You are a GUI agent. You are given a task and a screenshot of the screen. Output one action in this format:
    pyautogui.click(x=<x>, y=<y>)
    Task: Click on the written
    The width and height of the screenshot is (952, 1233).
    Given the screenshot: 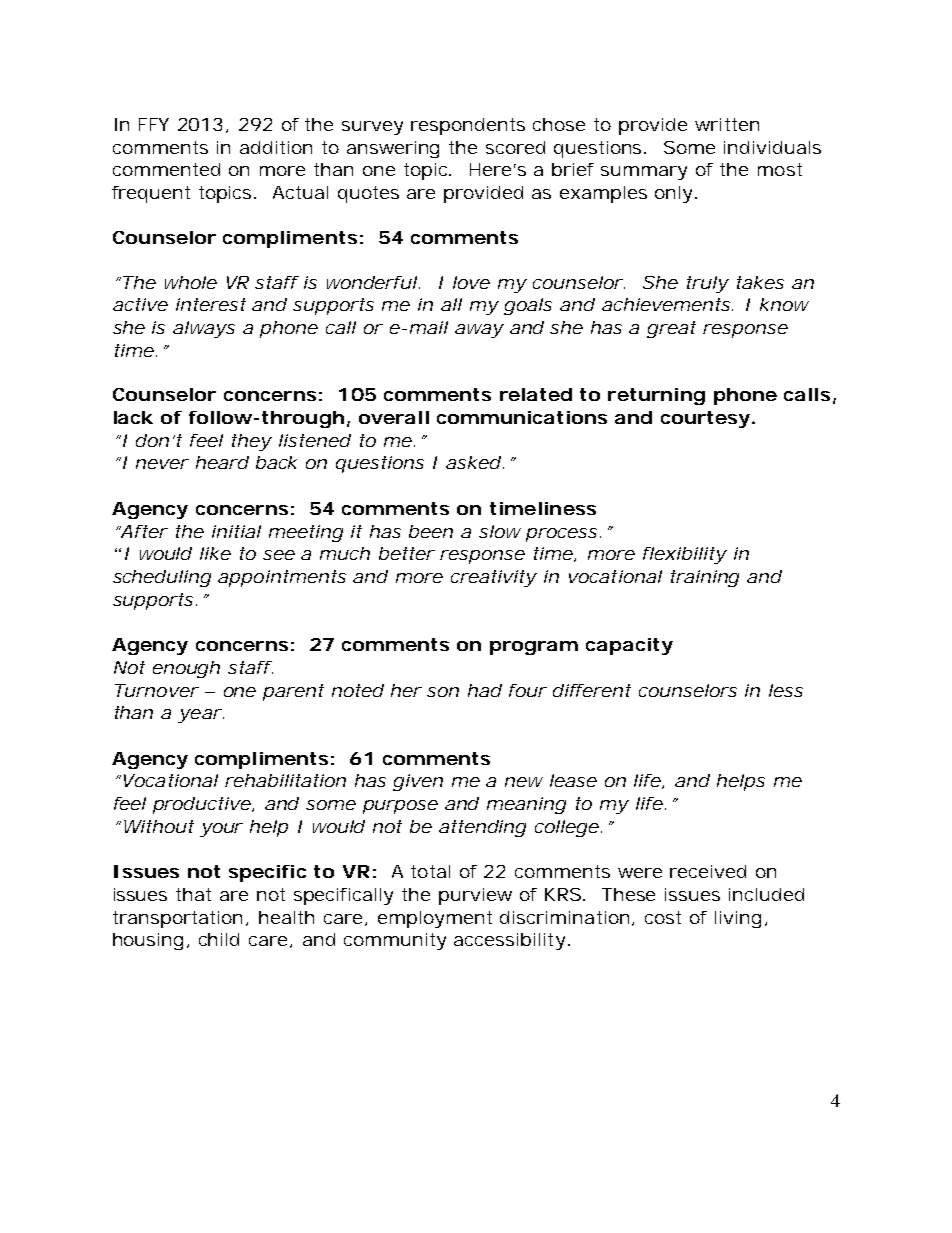 What is the action you would take?
    pyautogui.click(x=727, y=124)
